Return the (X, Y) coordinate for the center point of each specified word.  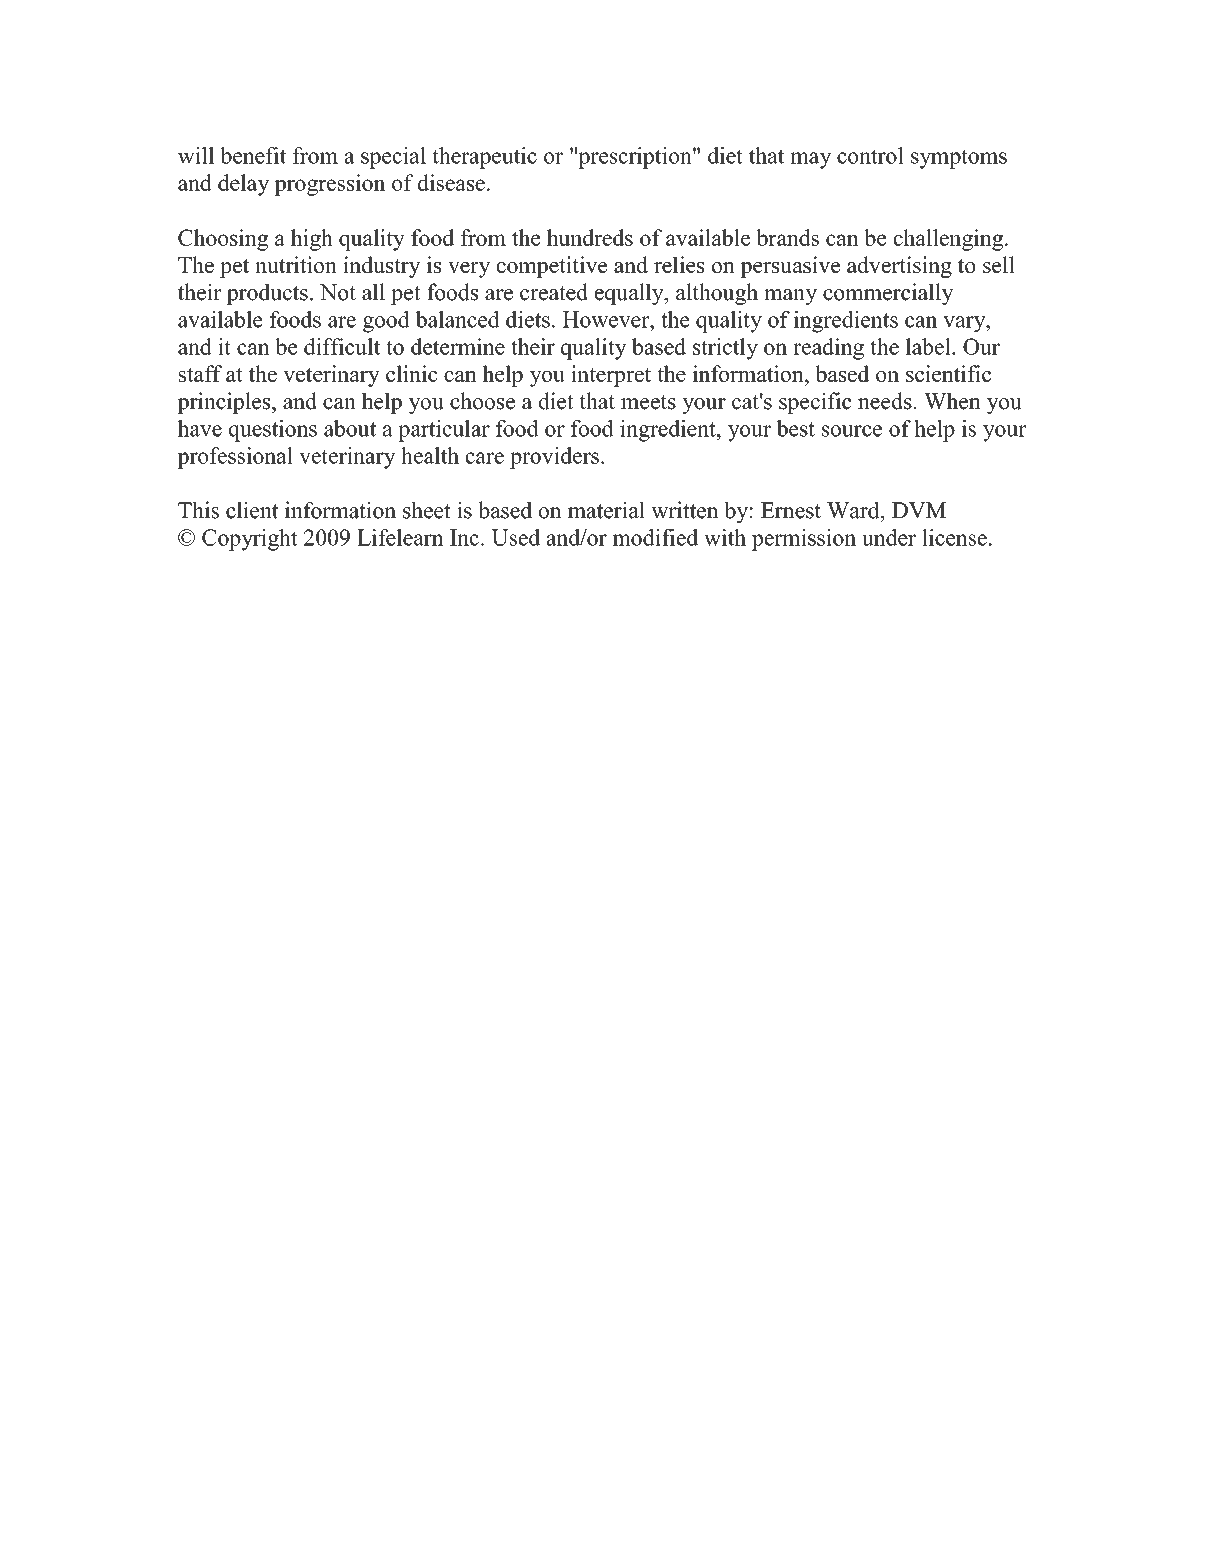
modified (655, 537)
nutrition (296, 264)
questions (273, 431)
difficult (342, 346)
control (870, 155)
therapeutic (484, 158)
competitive (552, 267)
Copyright (250, 540)
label (929, 346)
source (852, 431)
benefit (253, 155)
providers (554, 458)
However (607, 319)
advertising (899, 267)
